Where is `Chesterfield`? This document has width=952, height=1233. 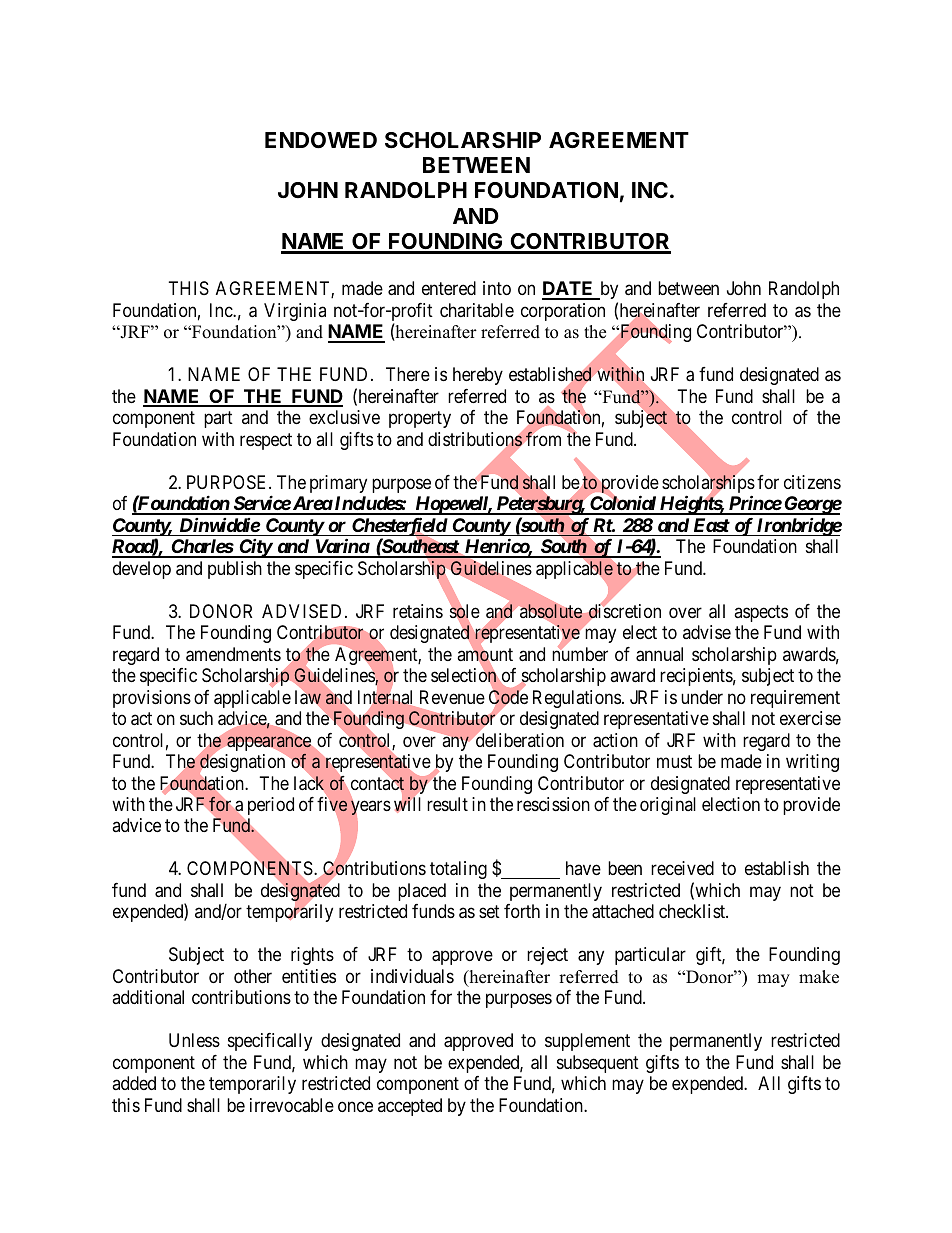 Chesterfield is located at coordinates (399, 528).
